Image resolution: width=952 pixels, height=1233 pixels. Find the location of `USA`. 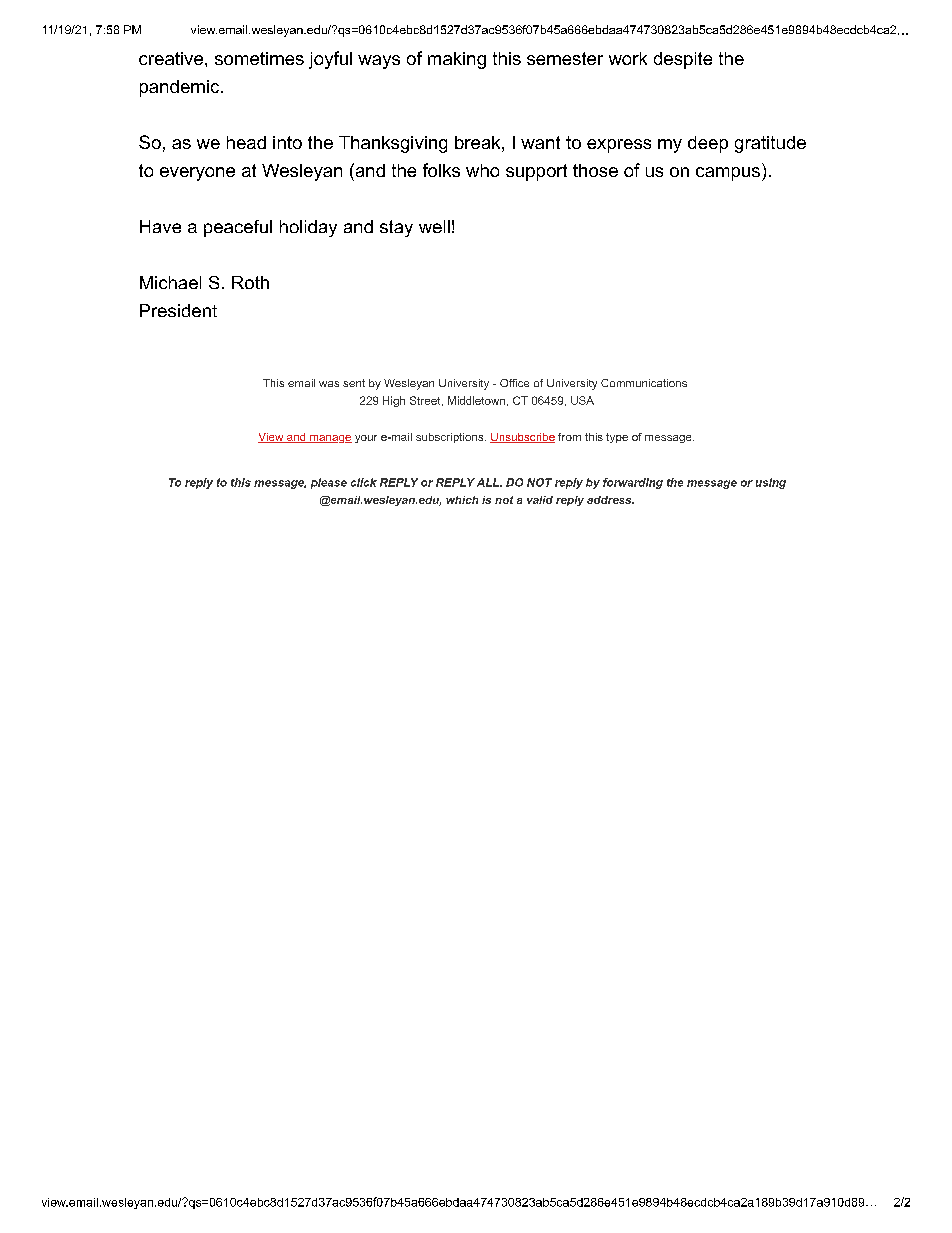

USA is located at coordinates (582, 400).
